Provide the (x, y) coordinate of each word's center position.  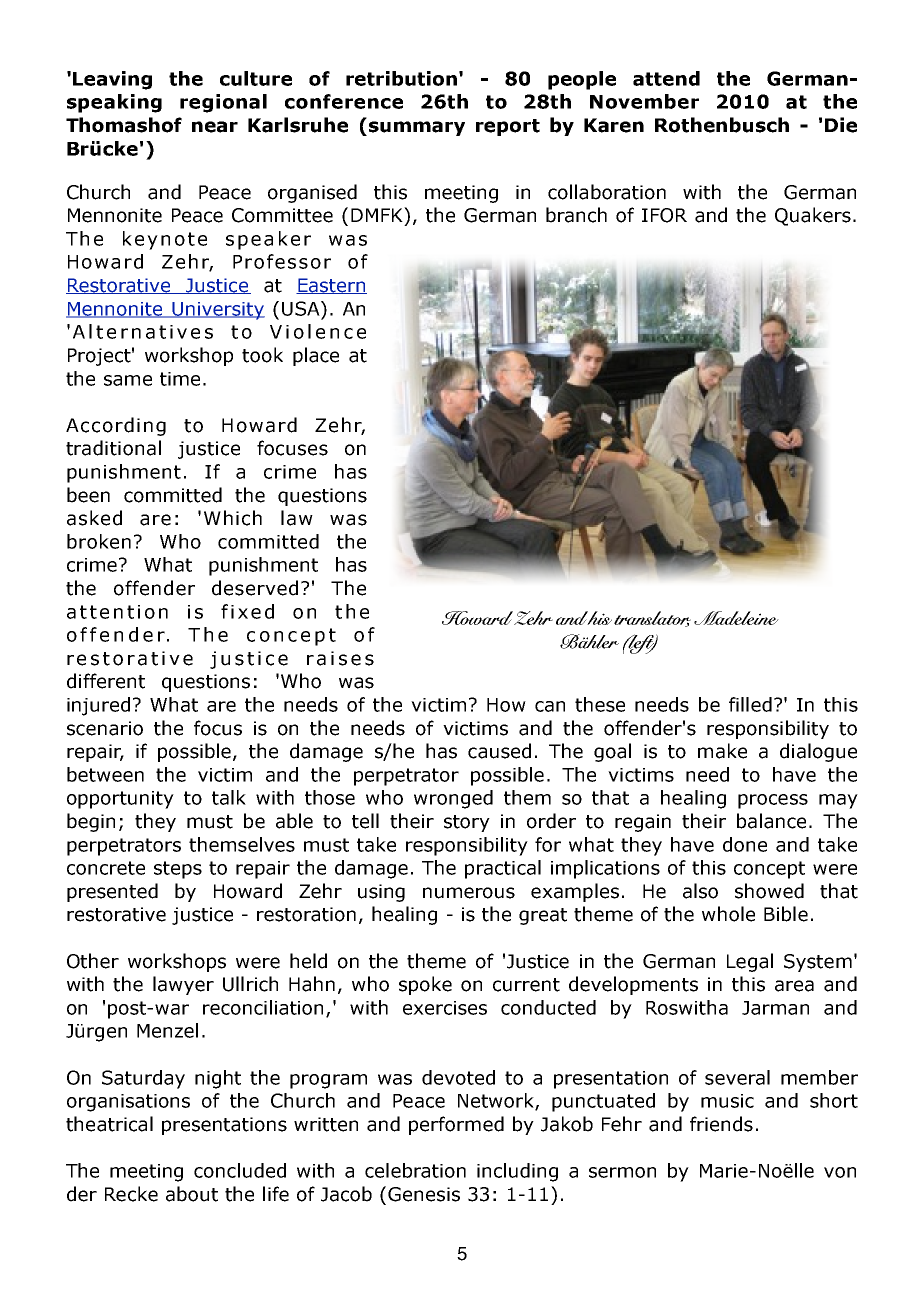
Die (841, 125)
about (192, 1194)
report (508, 127)
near (215, 127)
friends (721, 1124)
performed (456, 1125)
